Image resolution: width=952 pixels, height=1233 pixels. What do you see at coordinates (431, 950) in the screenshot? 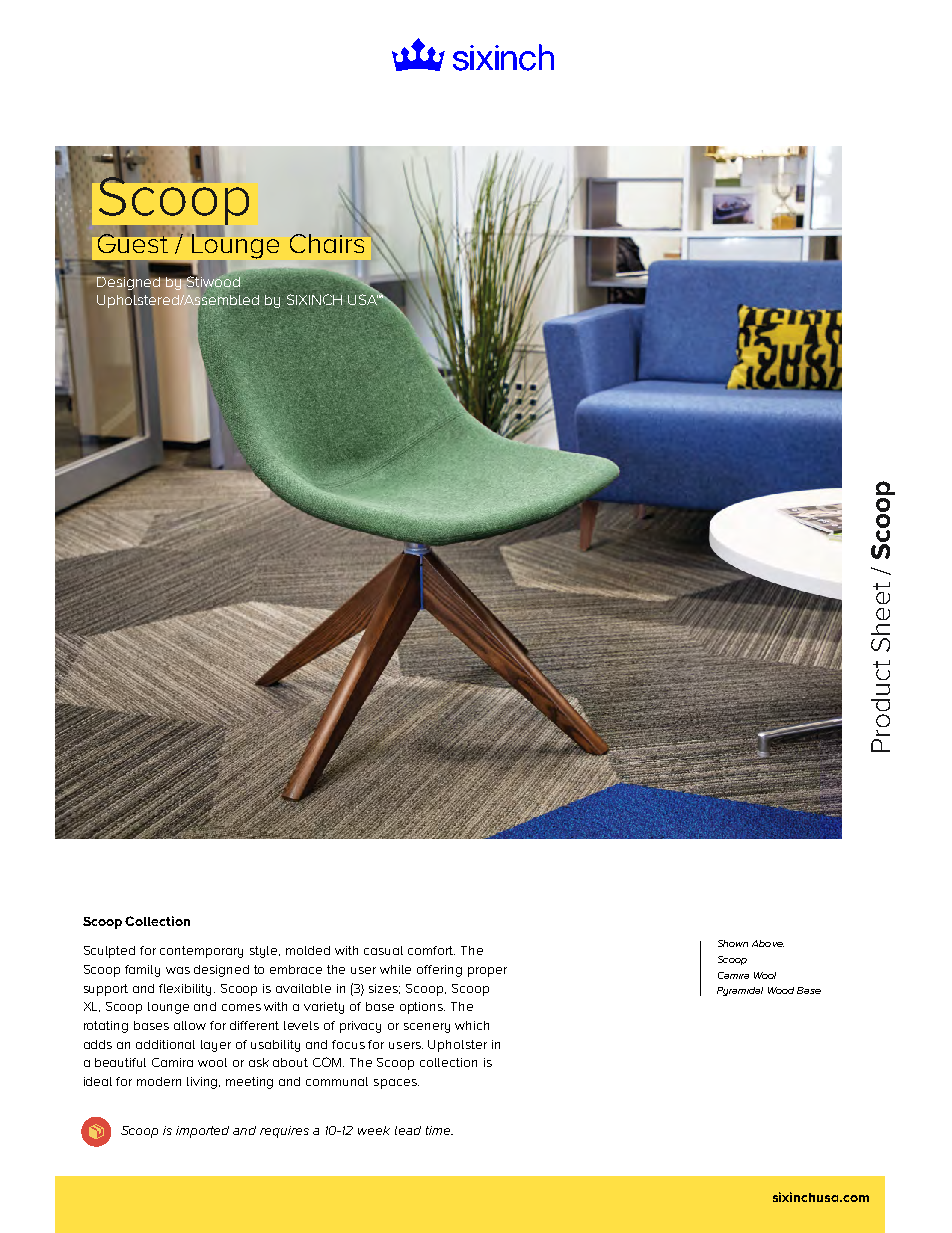
I see `comfort` at bounding box center [431, 950].
